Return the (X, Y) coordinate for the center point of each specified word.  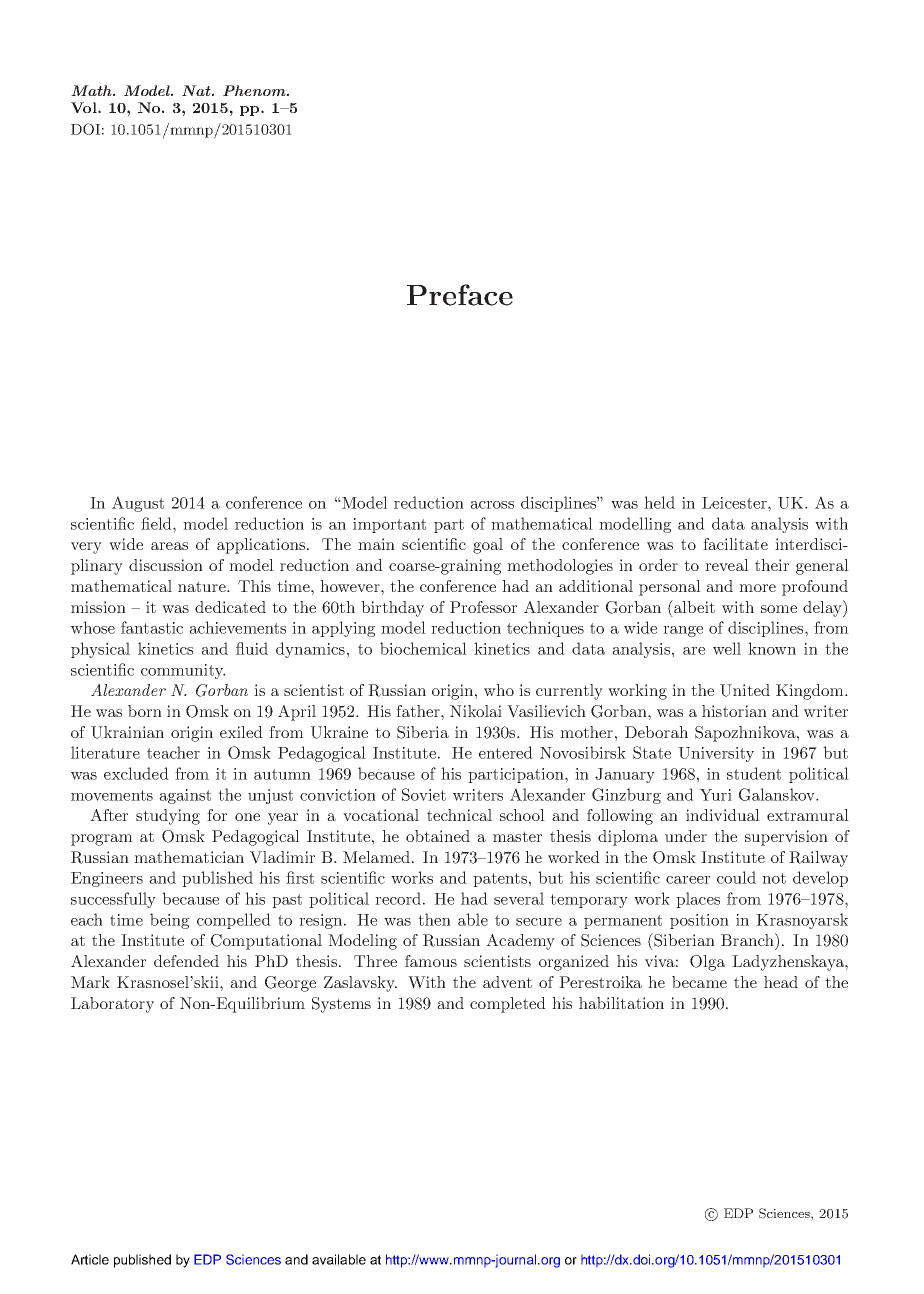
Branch (748, 939)
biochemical (423, 648)
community (183, 671)
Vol (85, 107)
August (138, 504)
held (659, 502)
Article (90, 1259)
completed (508, 1005)
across (492, 505)
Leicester (735, 503)
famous (431, 961)
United (745, 690)
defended (186, 961)
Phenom (255, 90)
